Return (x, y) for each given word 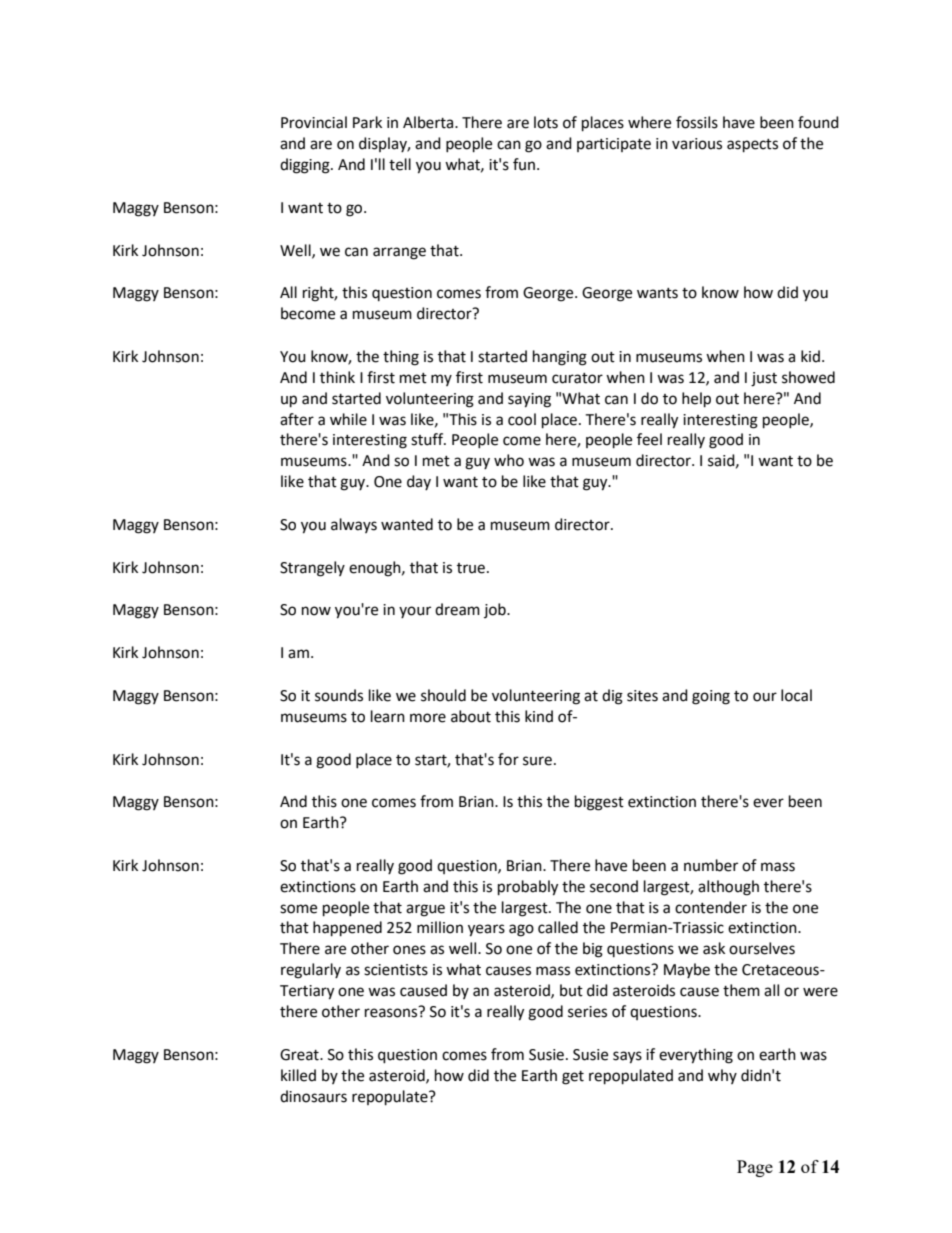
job (496, 610)
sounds (339, 695)
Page (755, 1168)
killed (298, 1075)
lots (546, 122)
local (796, 695)
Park (367, 122)
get (573, 1078)
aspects (752, 146)
